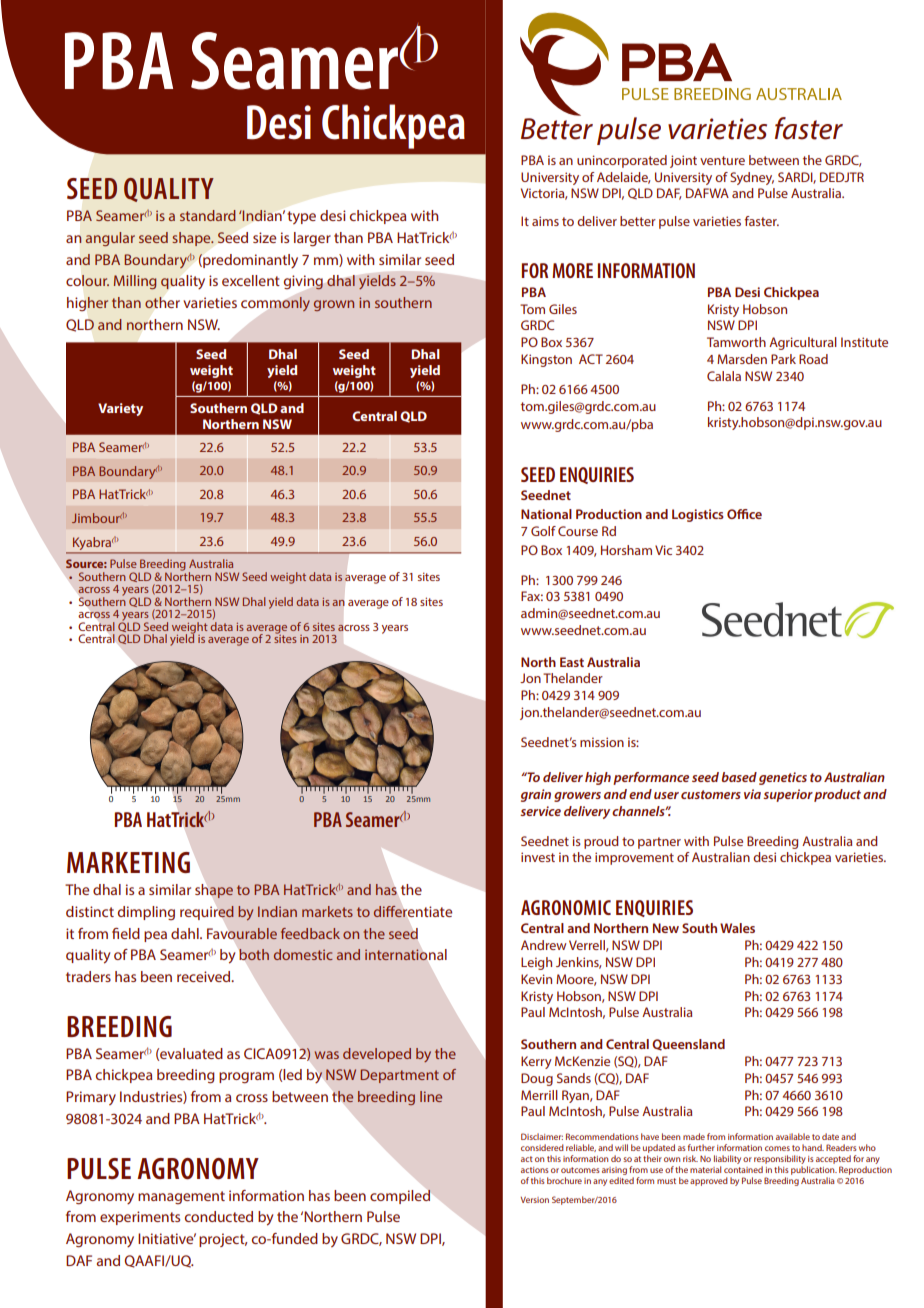 Image resolution: width=924 pixels, height=1308 pixels. Describe the element at coordinates (783, 778) in the page. I see `genetics` at that location.
